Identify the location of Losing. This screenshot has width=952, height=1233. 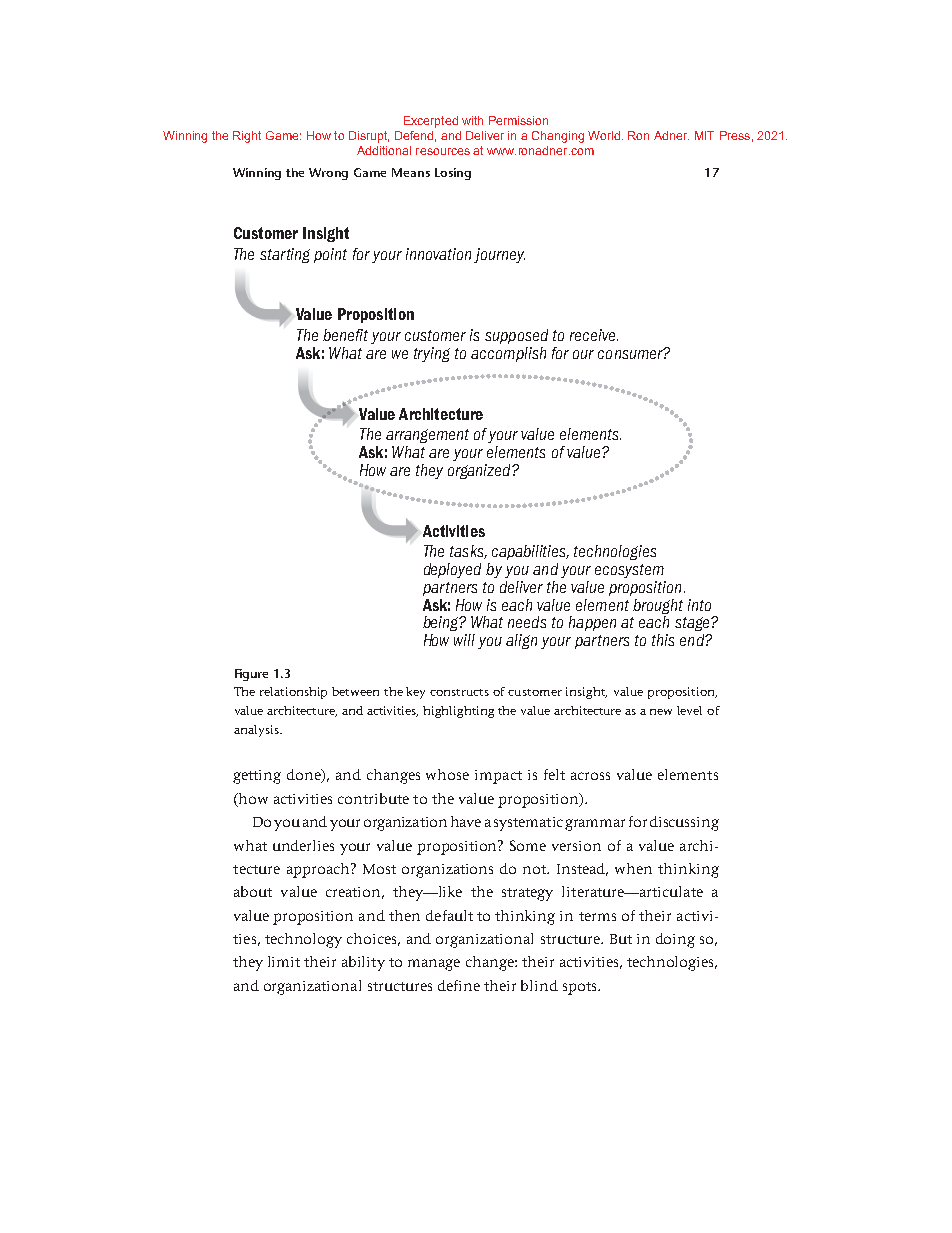
(453, 174).
